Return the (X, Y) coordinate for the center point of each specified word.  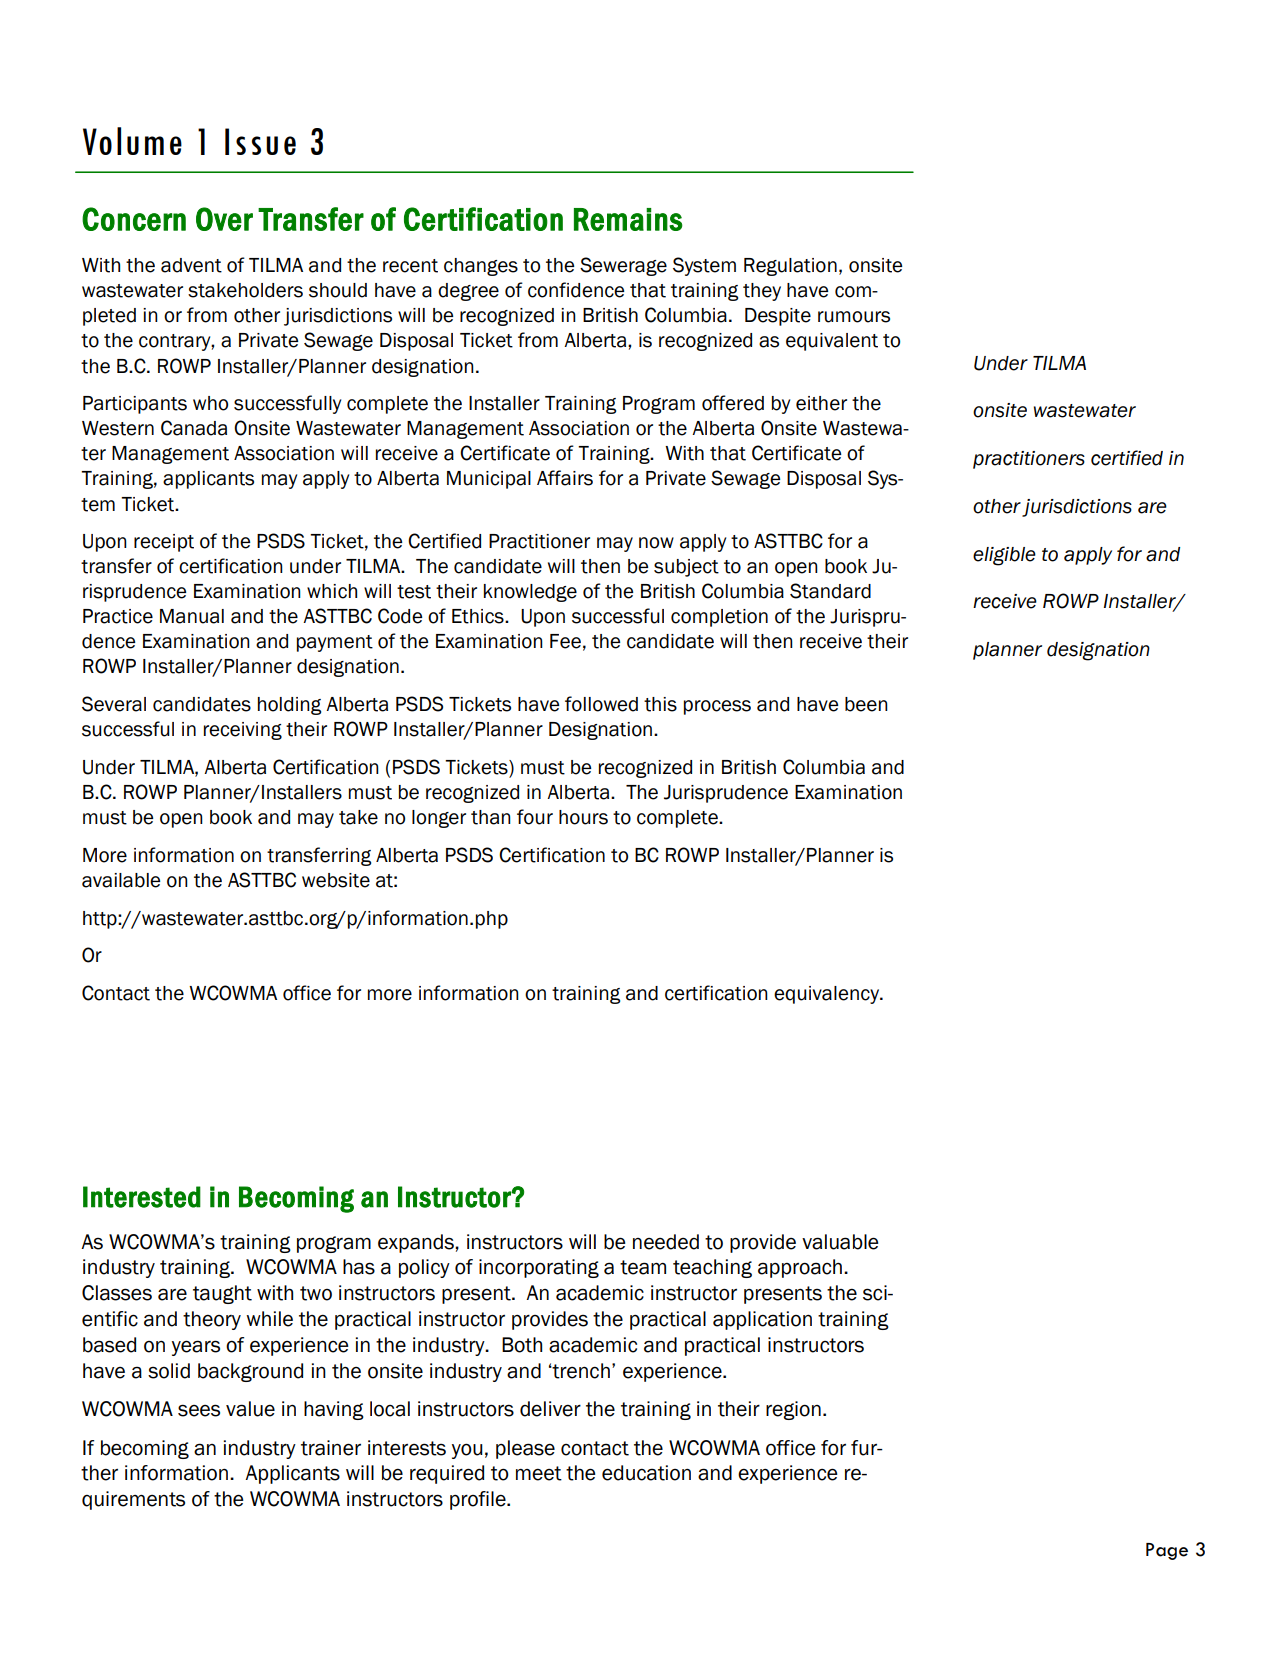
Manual (192, 616)
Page (1167, 1551)
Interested (142, 1197)
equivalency (828, 995)
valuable (840, 1242)
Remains (628, 219)
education (646, 1473)
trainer (331, 1448)
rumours (854, 317)
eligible (1004, 556)
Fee (565, 641)
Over (224, 219)
